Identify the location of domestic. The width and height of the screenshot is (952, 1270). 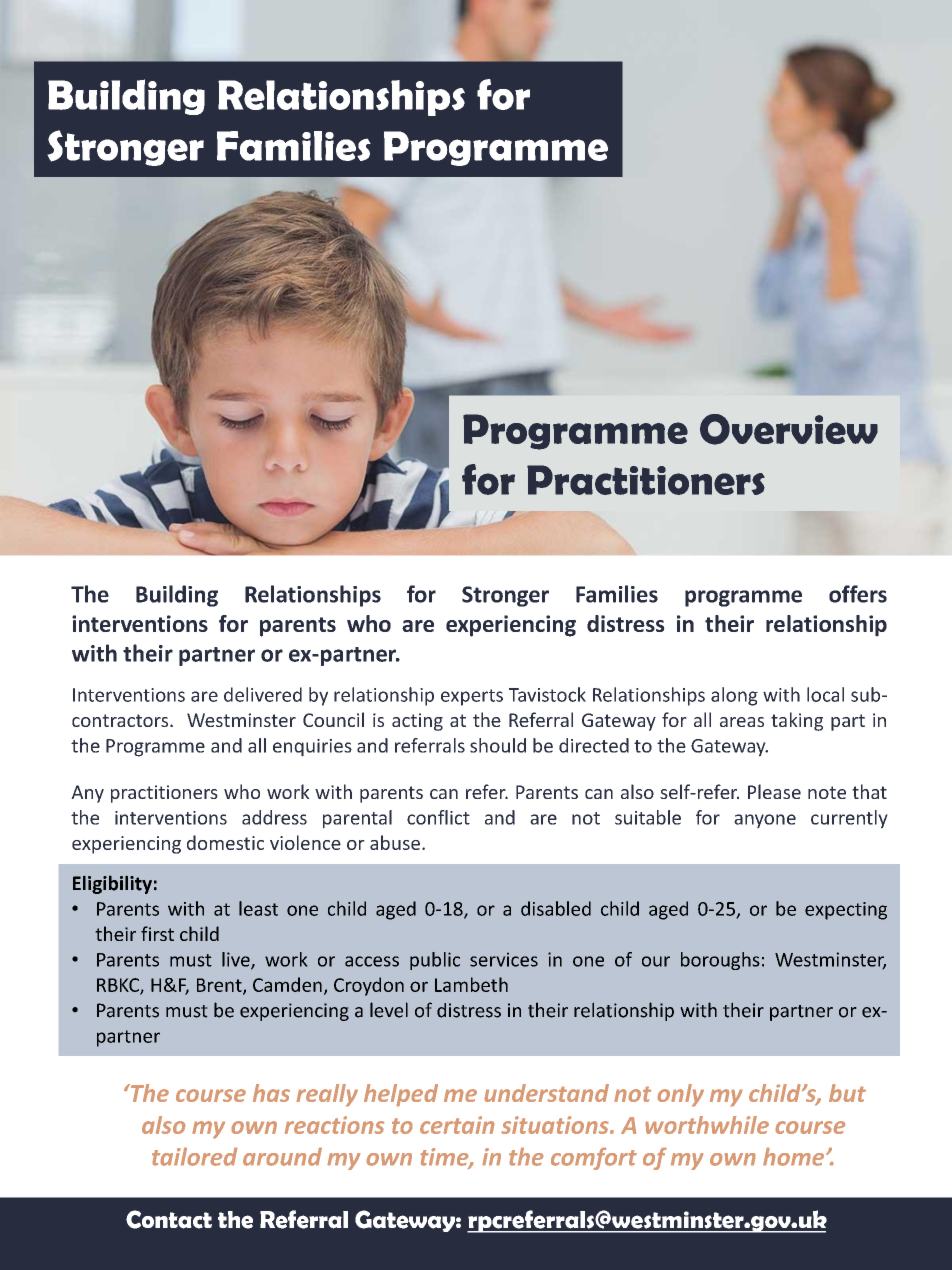
(225, 842).
